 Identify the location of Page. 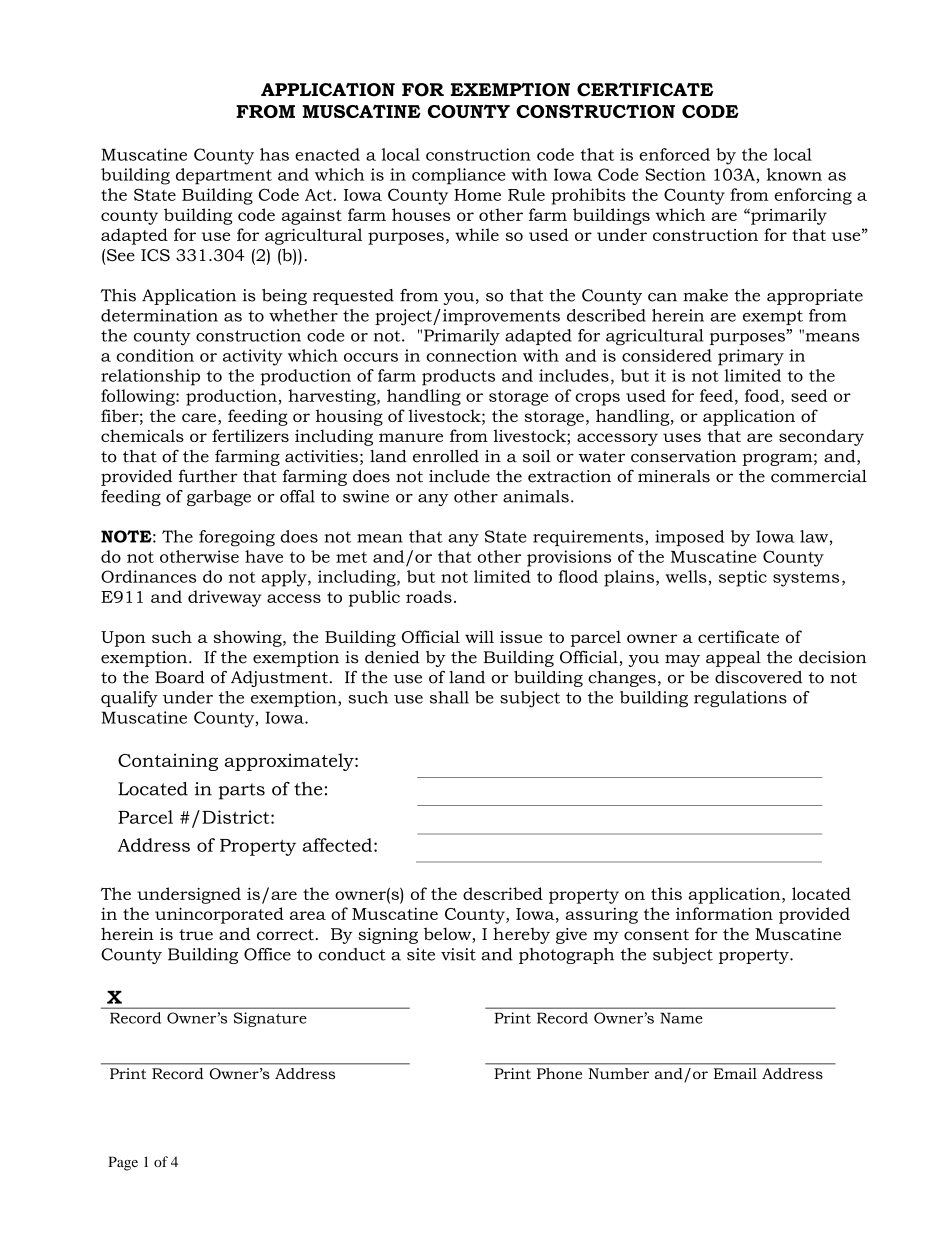
(123, 1163).
